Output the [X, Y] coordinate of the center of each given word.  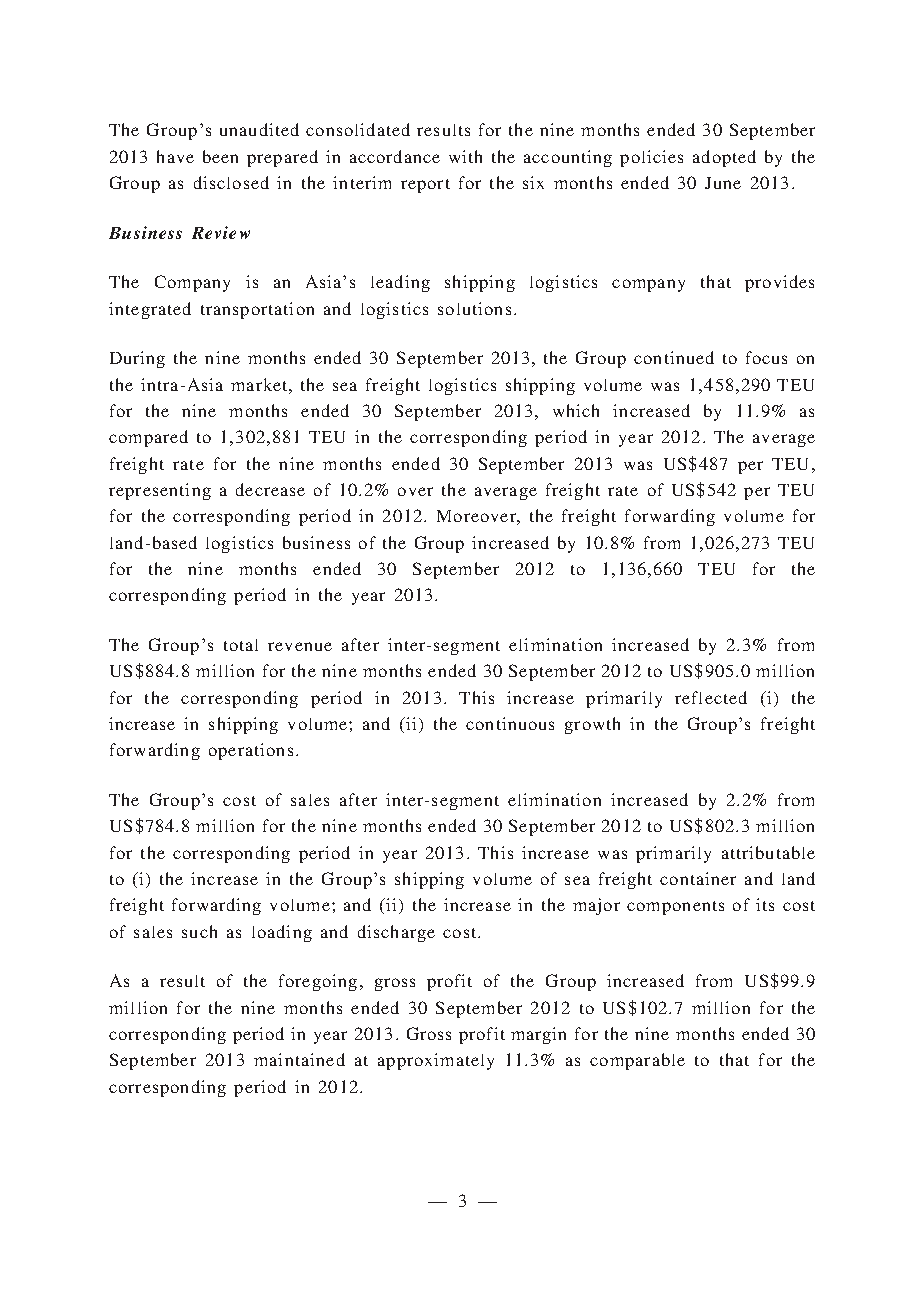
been [220, 156]
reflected [711, 697]
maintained [299, 1059]
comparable [637, 1061]
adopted [724, 158]
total [241, 645]
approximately [436, 1061]
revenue [300, 646]
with [465, 156]
